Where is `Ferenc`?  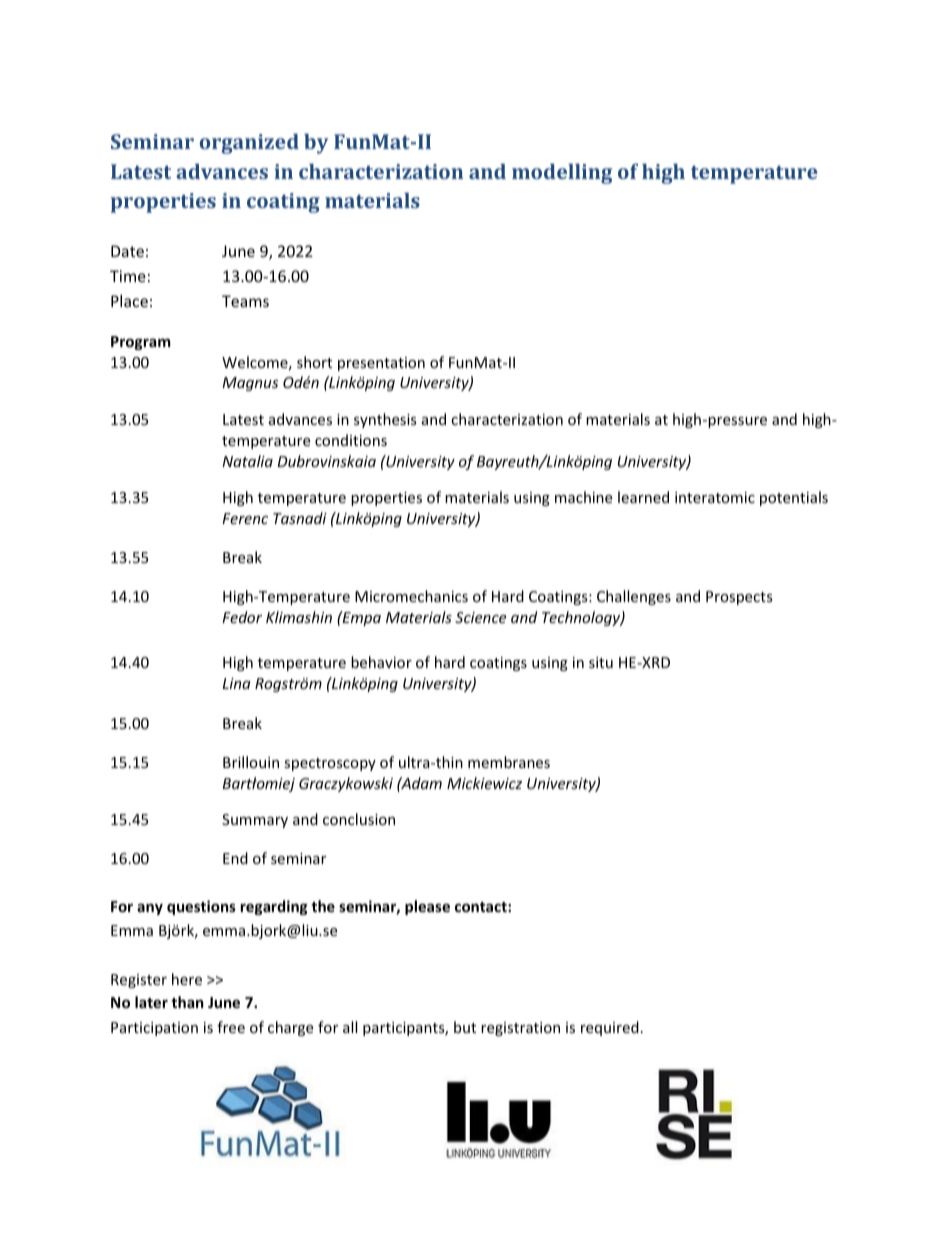
Ferenc is located at coordinates (245, 518).
